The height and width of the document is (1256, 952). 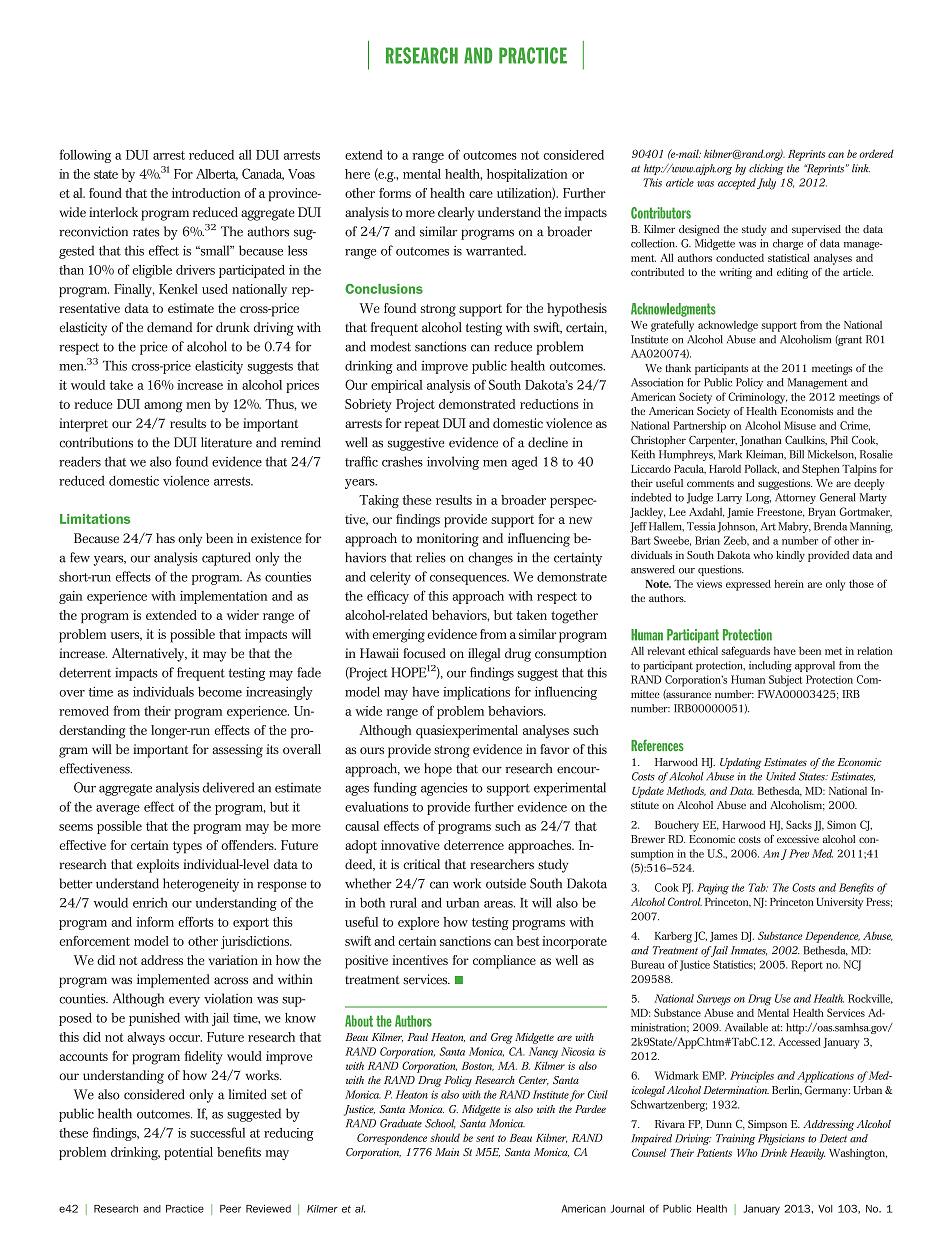 I want to click on Main, so click(x=447, y=1152).
